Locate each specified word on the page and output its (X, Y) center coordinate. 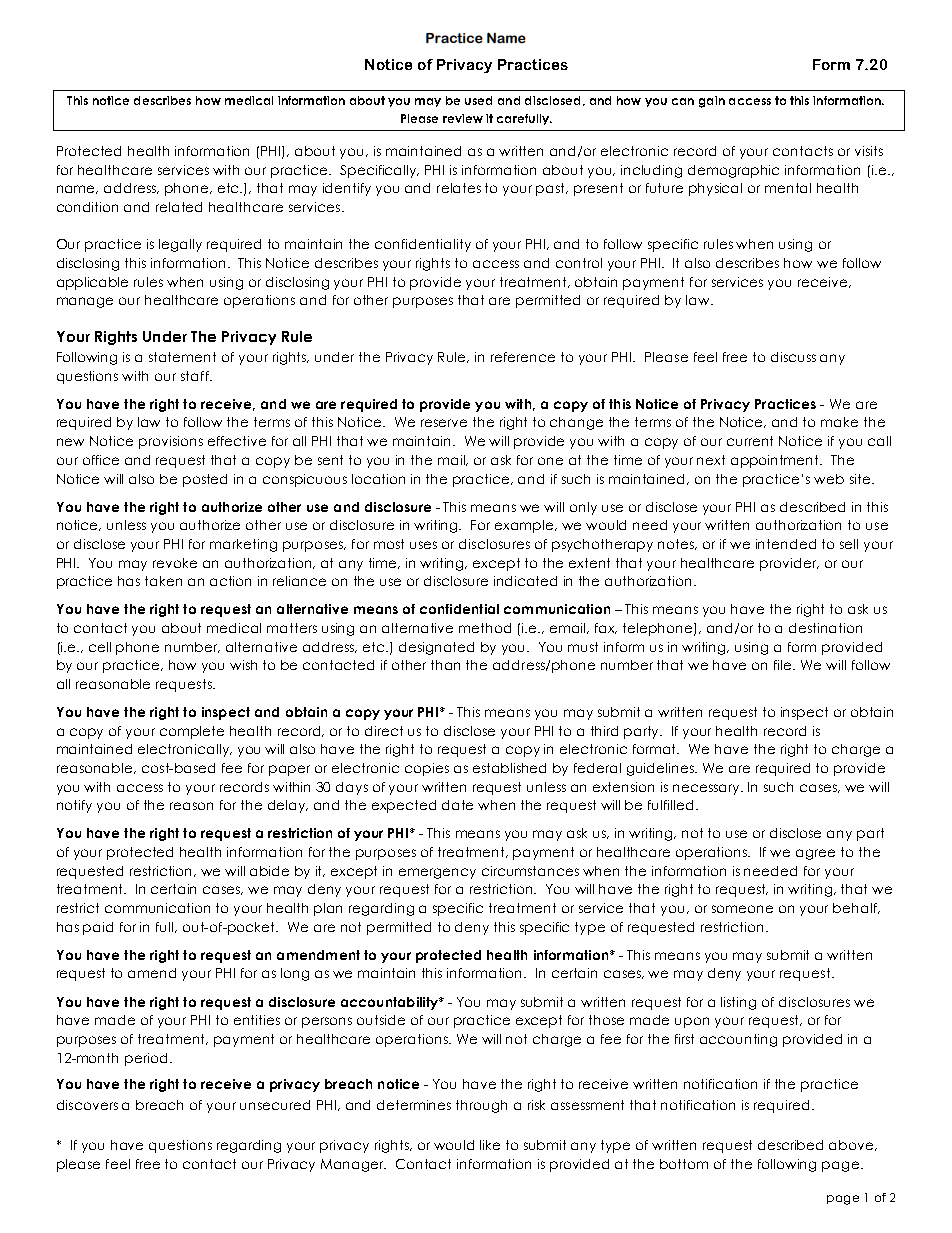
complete (192, 732)
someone (742, 909)
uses (423, 545)
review (463, 118)
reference (523, 357)
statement (182, 357)
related (179, 207)
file (784, 665)
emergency (437, 873)
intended (786, 544)
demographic (733, 171)
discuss (793, 357)
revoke (175, 563)
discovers (87, 1105)
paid (98, 928)
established (509, 768)
